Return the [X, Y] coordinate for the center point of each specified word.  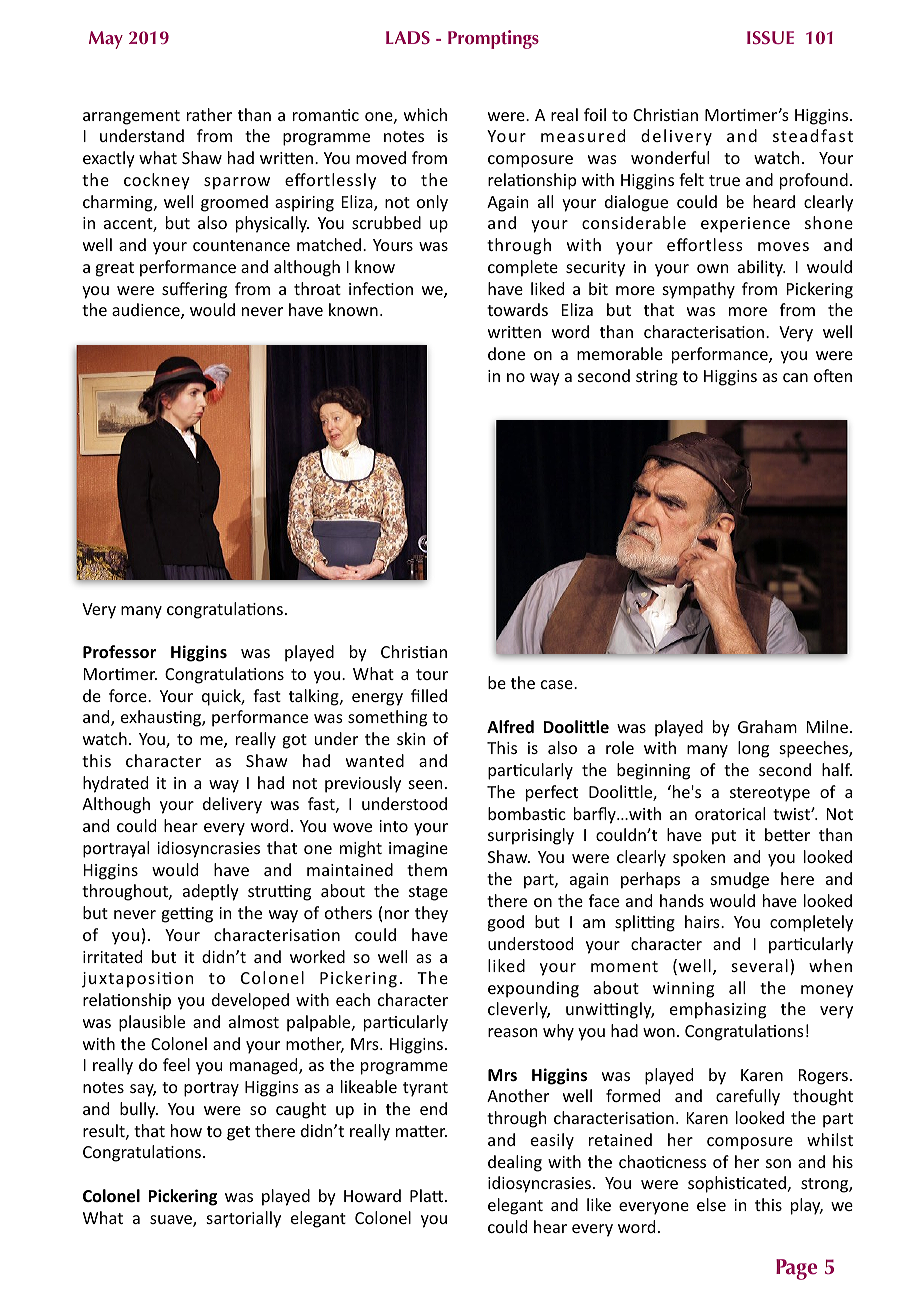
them [427, 869]
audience [147, 311]
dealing [515, 1163]
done [506, 353]
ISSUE [770, 37]
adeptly [211, 892]
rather [209, 114]
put [724, 837]
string [657, 378]
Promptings [493, 39]
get [238, 1133]
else [711, 1204]
